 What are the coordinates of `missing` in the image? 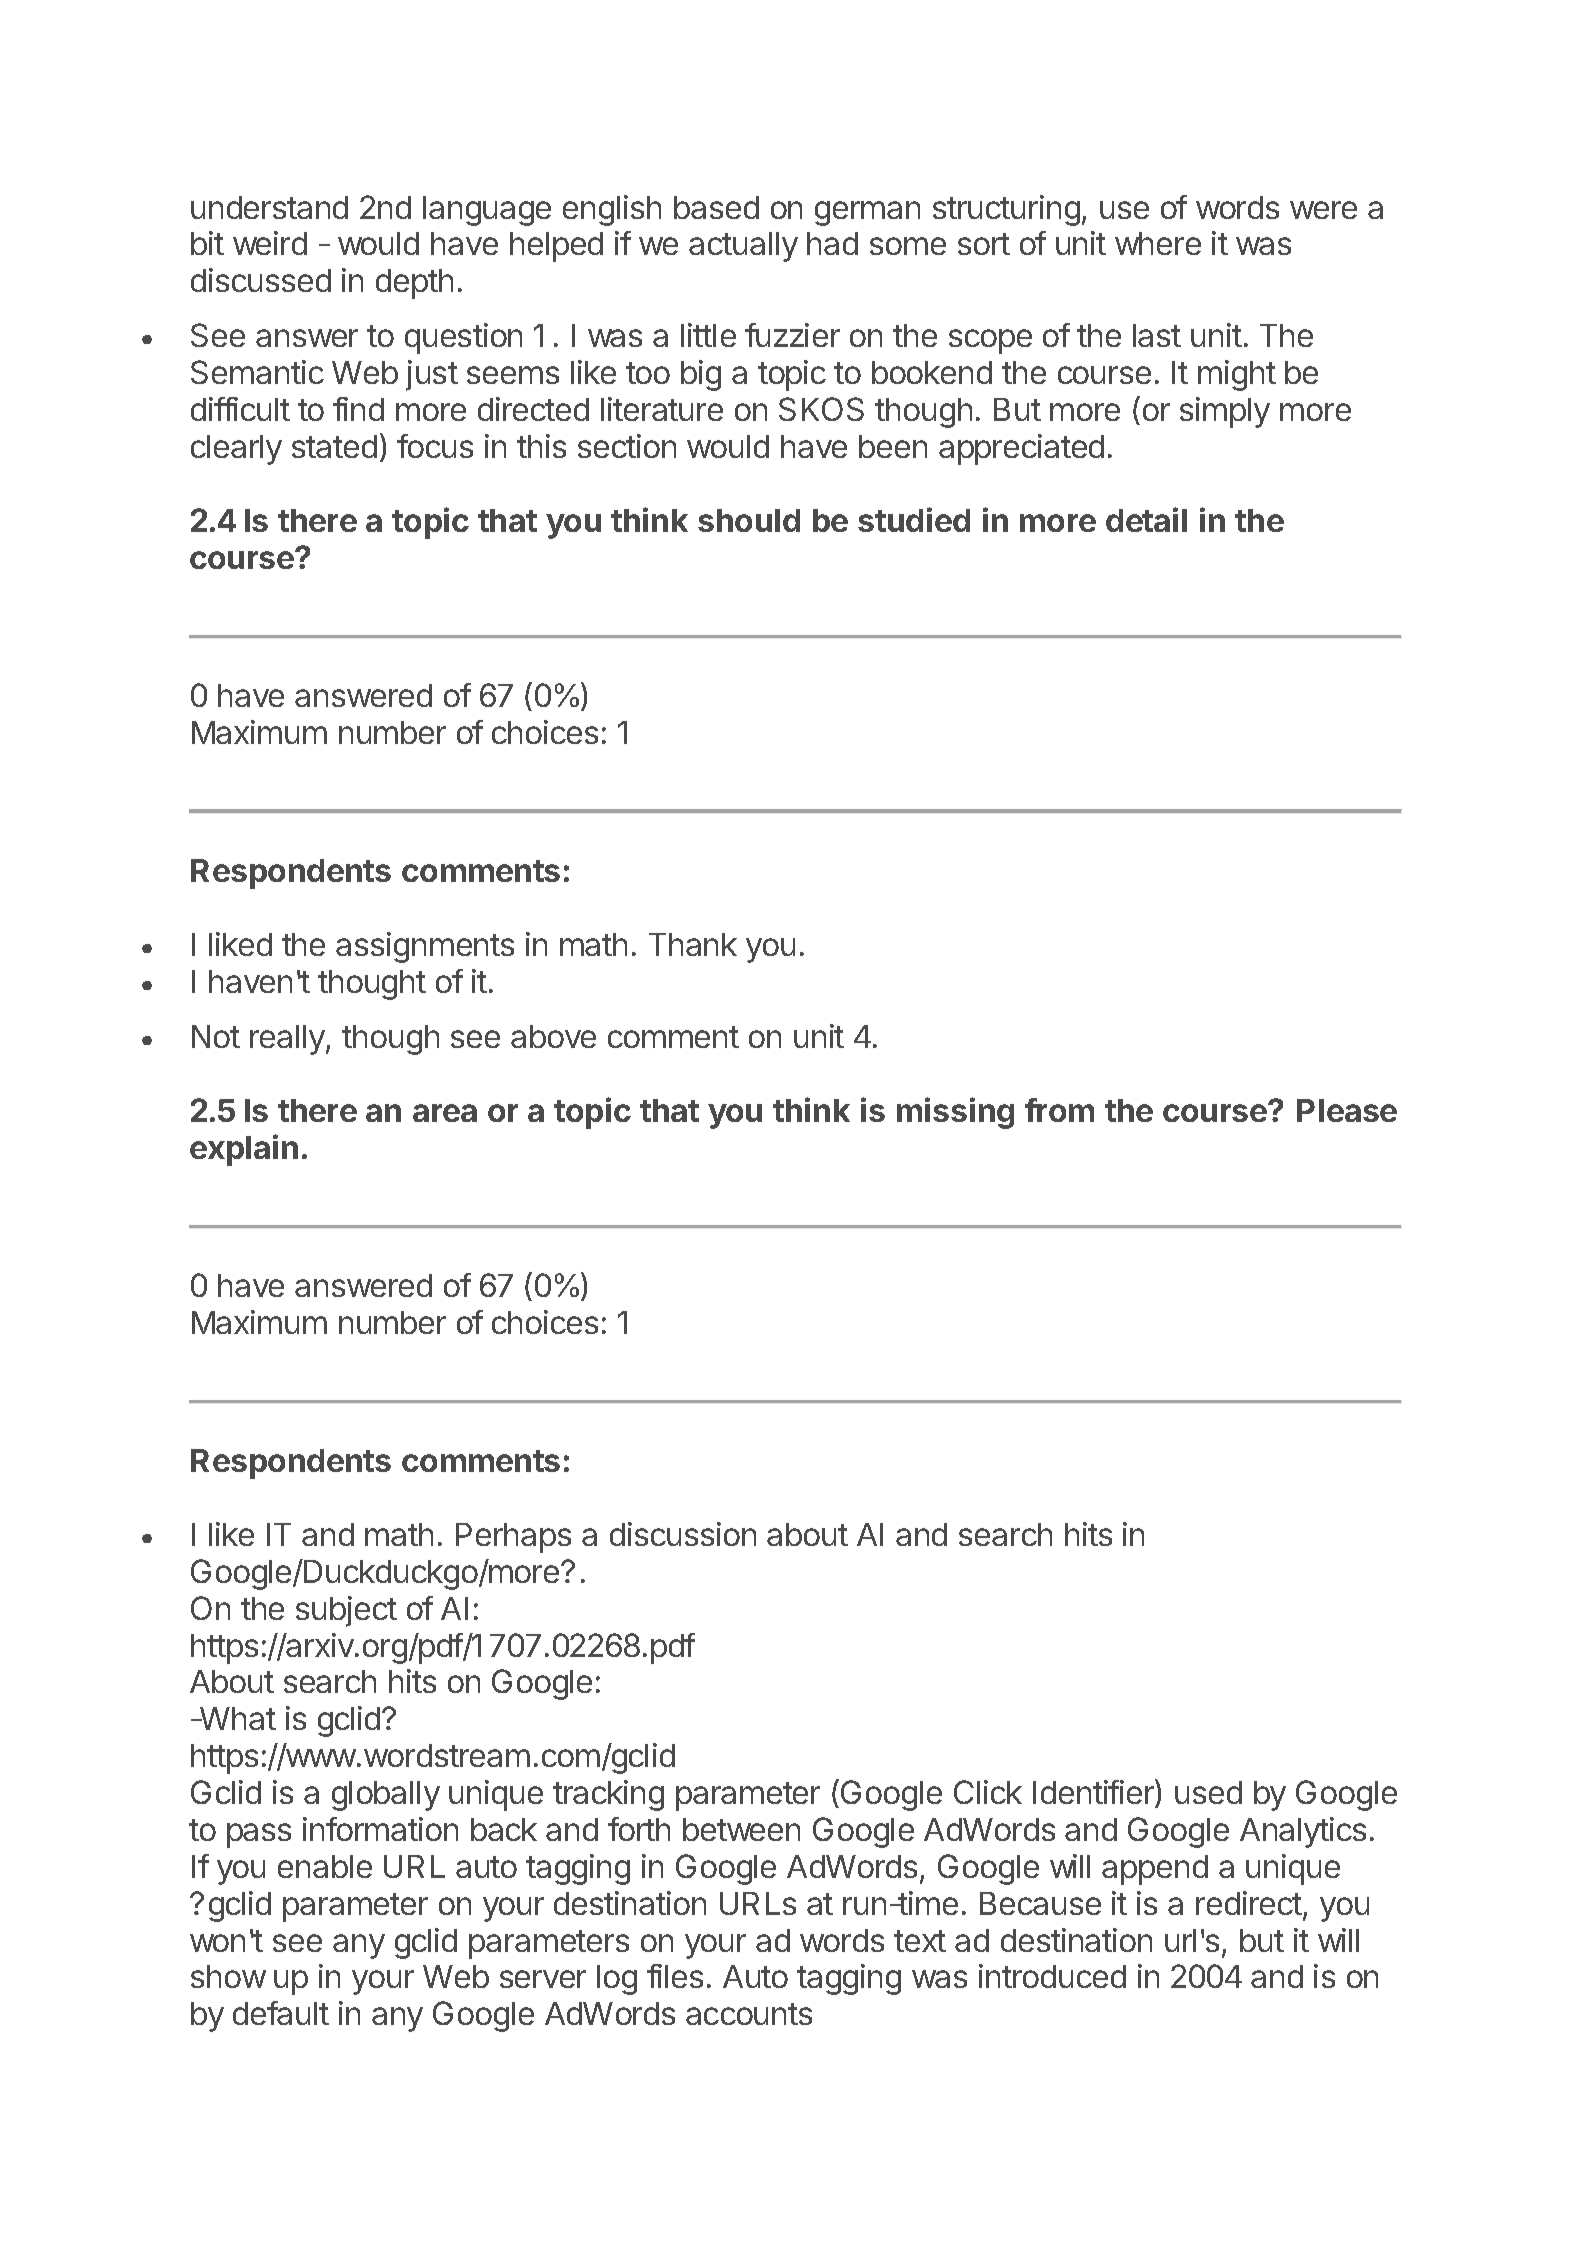 It's located at (955, 1113).
